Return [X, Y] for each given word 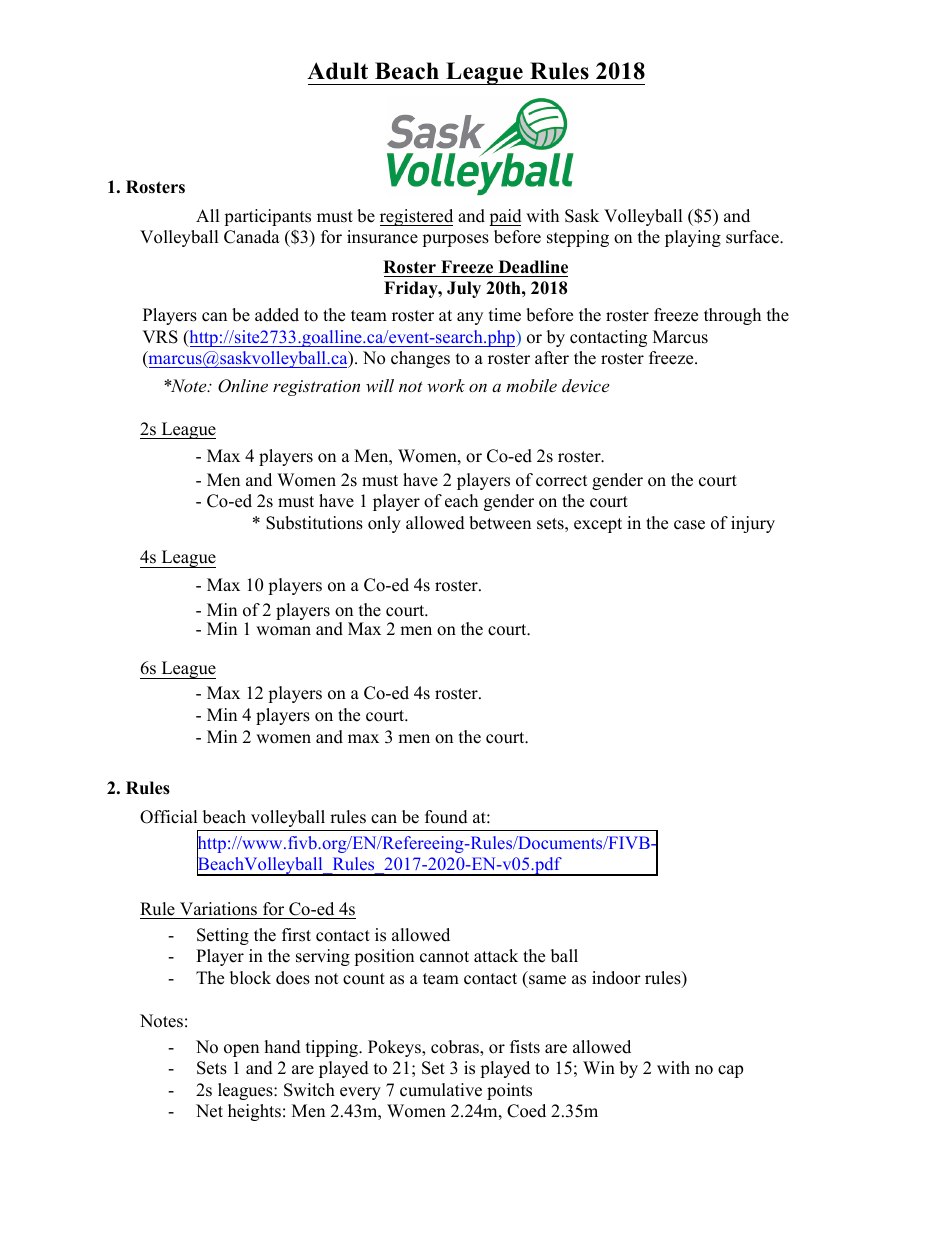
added [277, 315]
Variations [218, 909]
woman [283, 631]
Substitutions [314, 523]
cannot [444, 957]
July [464, 289]
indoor [616, 978]
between [500, 523]
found [446, 817]
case [689, 525]
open [241, 1050]
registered [416, 217]
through [732, 316]
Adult [337, 71]
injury [753, 524]
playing [693, 238]
